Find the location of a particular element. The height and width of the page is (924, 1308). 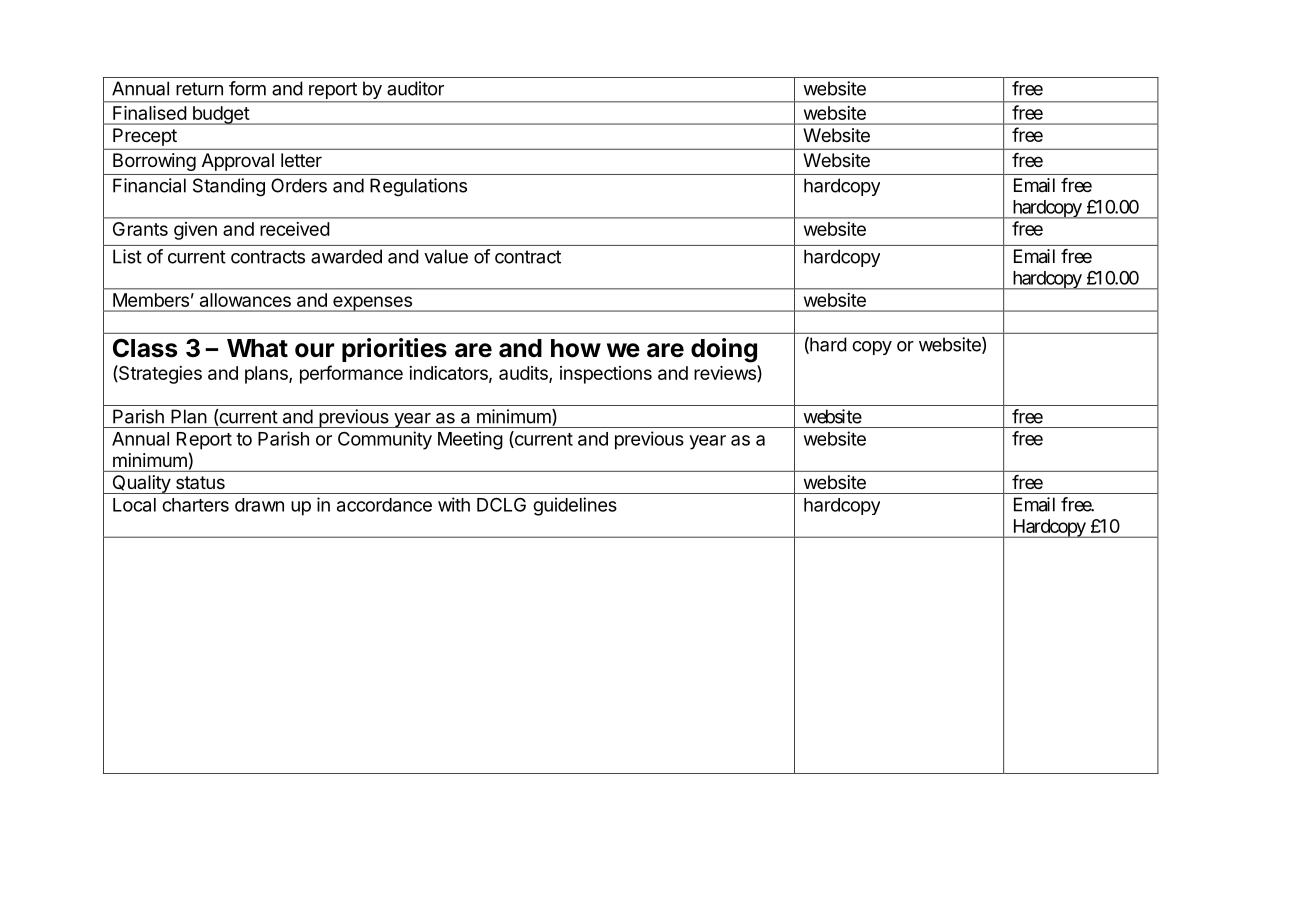

allowances is located at coordinates (245, 300).
